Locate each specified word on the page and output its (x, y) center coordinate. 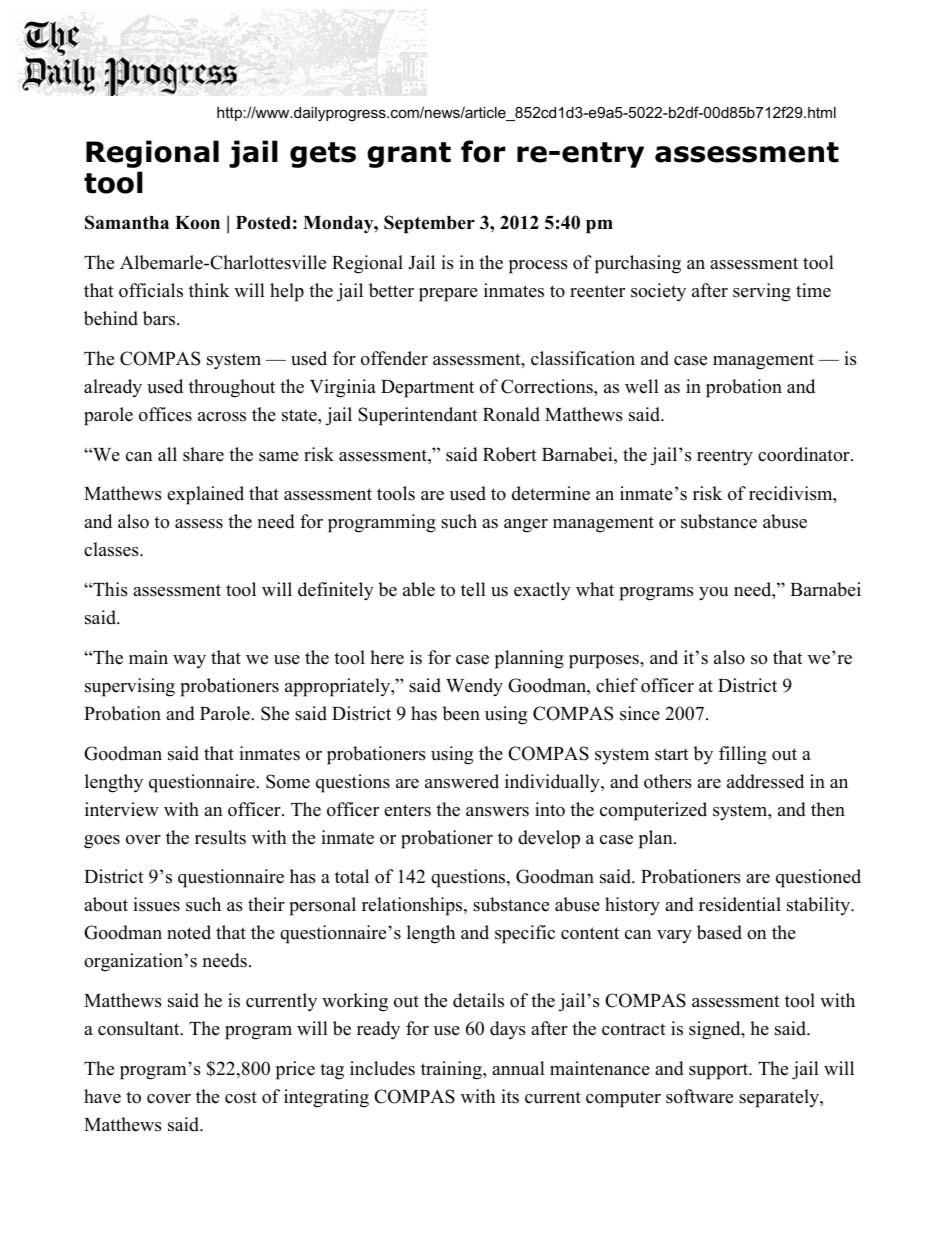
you (713, 593)
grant (409, 155)
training (452, 1070)
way (189, 661)
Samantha (127, 222)
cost (241, 1097)
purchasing (638, 264)
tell (473, 589)
